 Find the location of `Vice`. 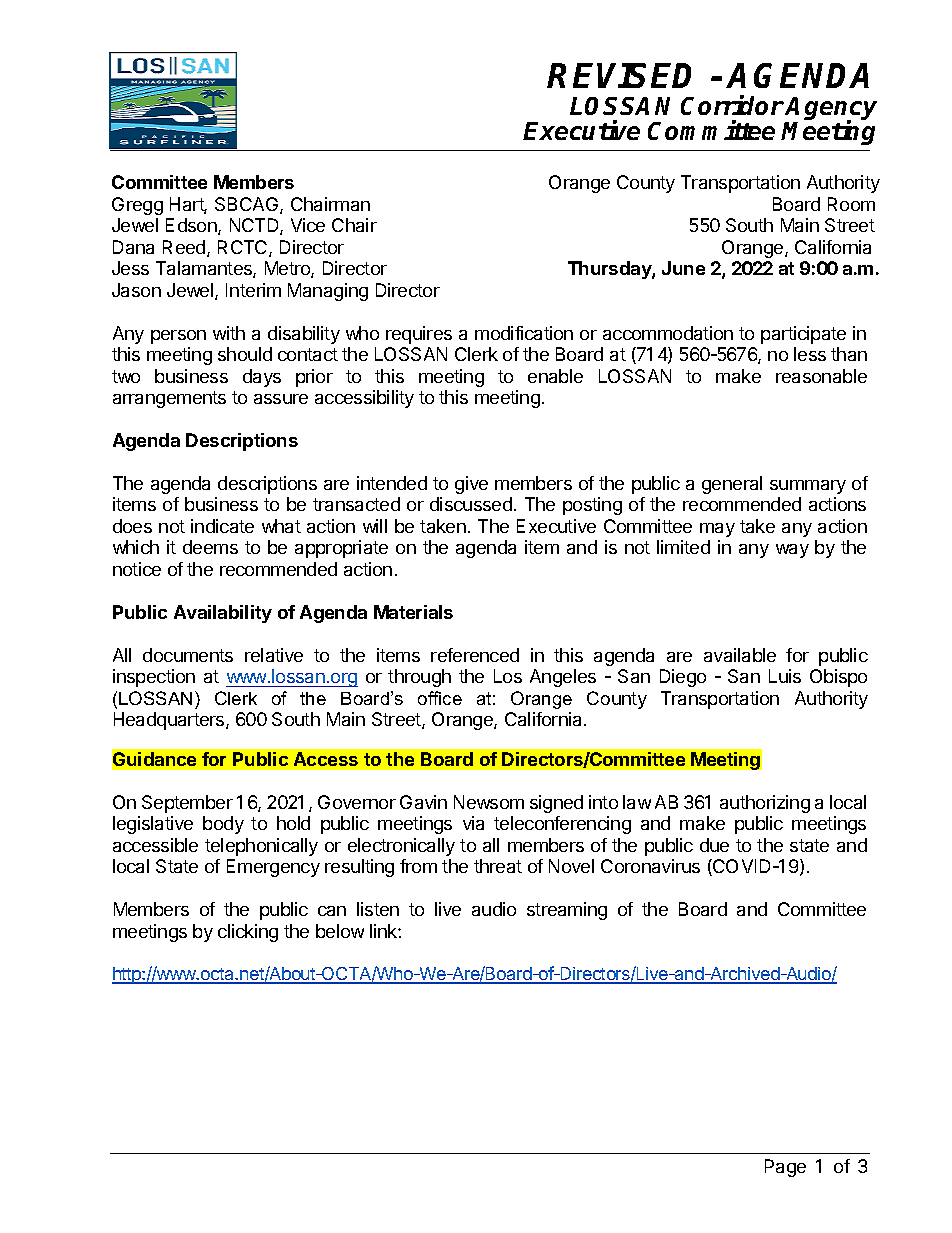

Vice is located at coordinates (308, 225).
